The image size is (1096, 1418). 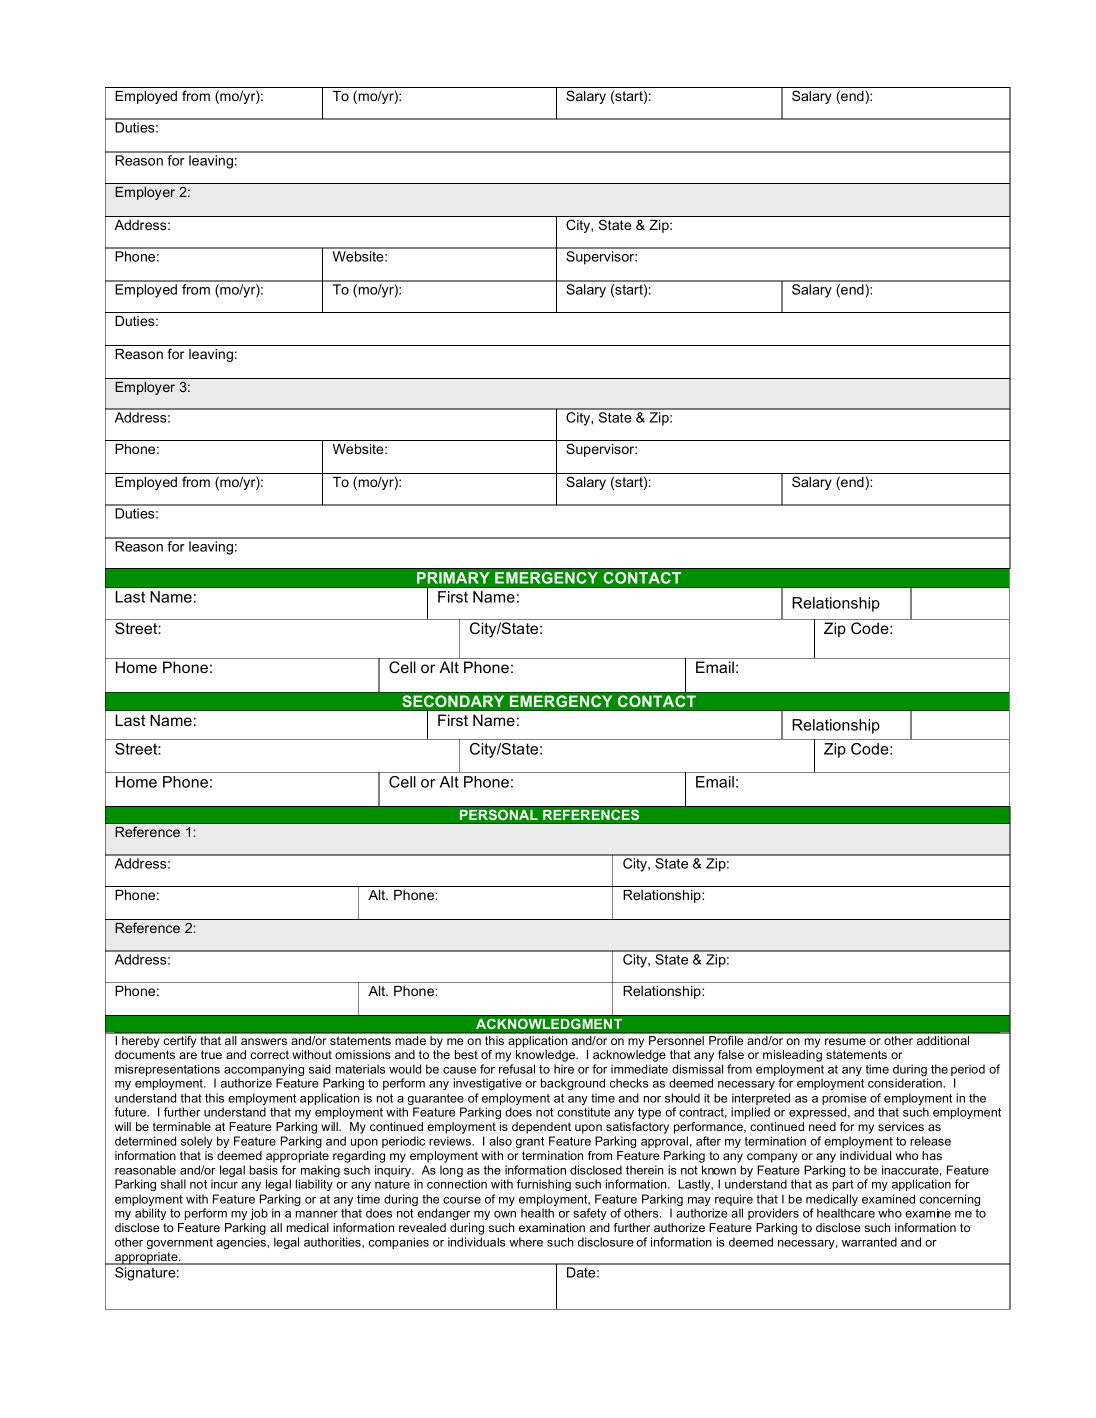 What do you see at coordinates (363, 1054) in the image?
I see `omissions` at bounding box center [363, 1054].
